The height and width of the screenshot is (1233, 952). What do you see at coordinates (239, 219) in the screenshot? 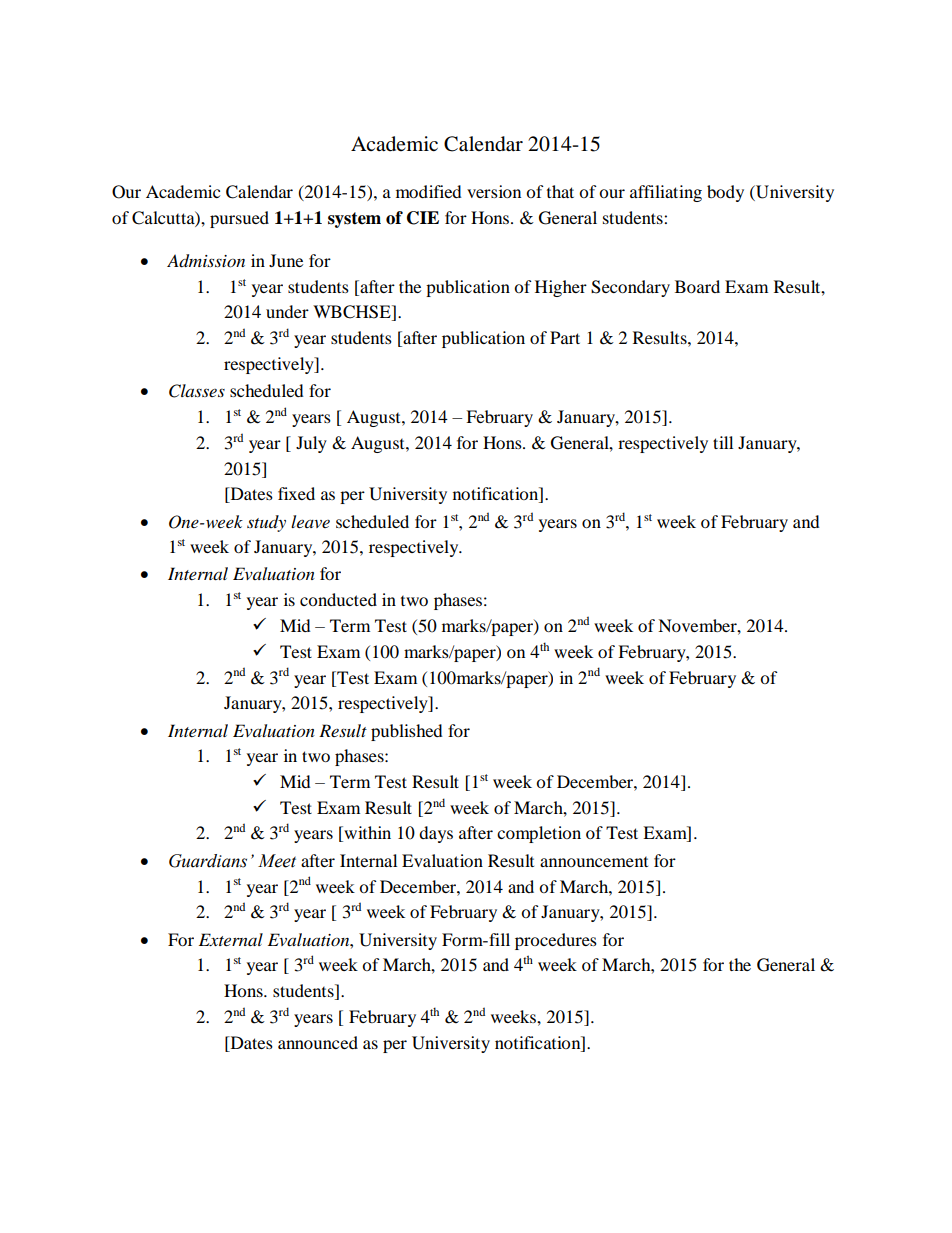
I see `pursued` at bounding box center [239, 219].
